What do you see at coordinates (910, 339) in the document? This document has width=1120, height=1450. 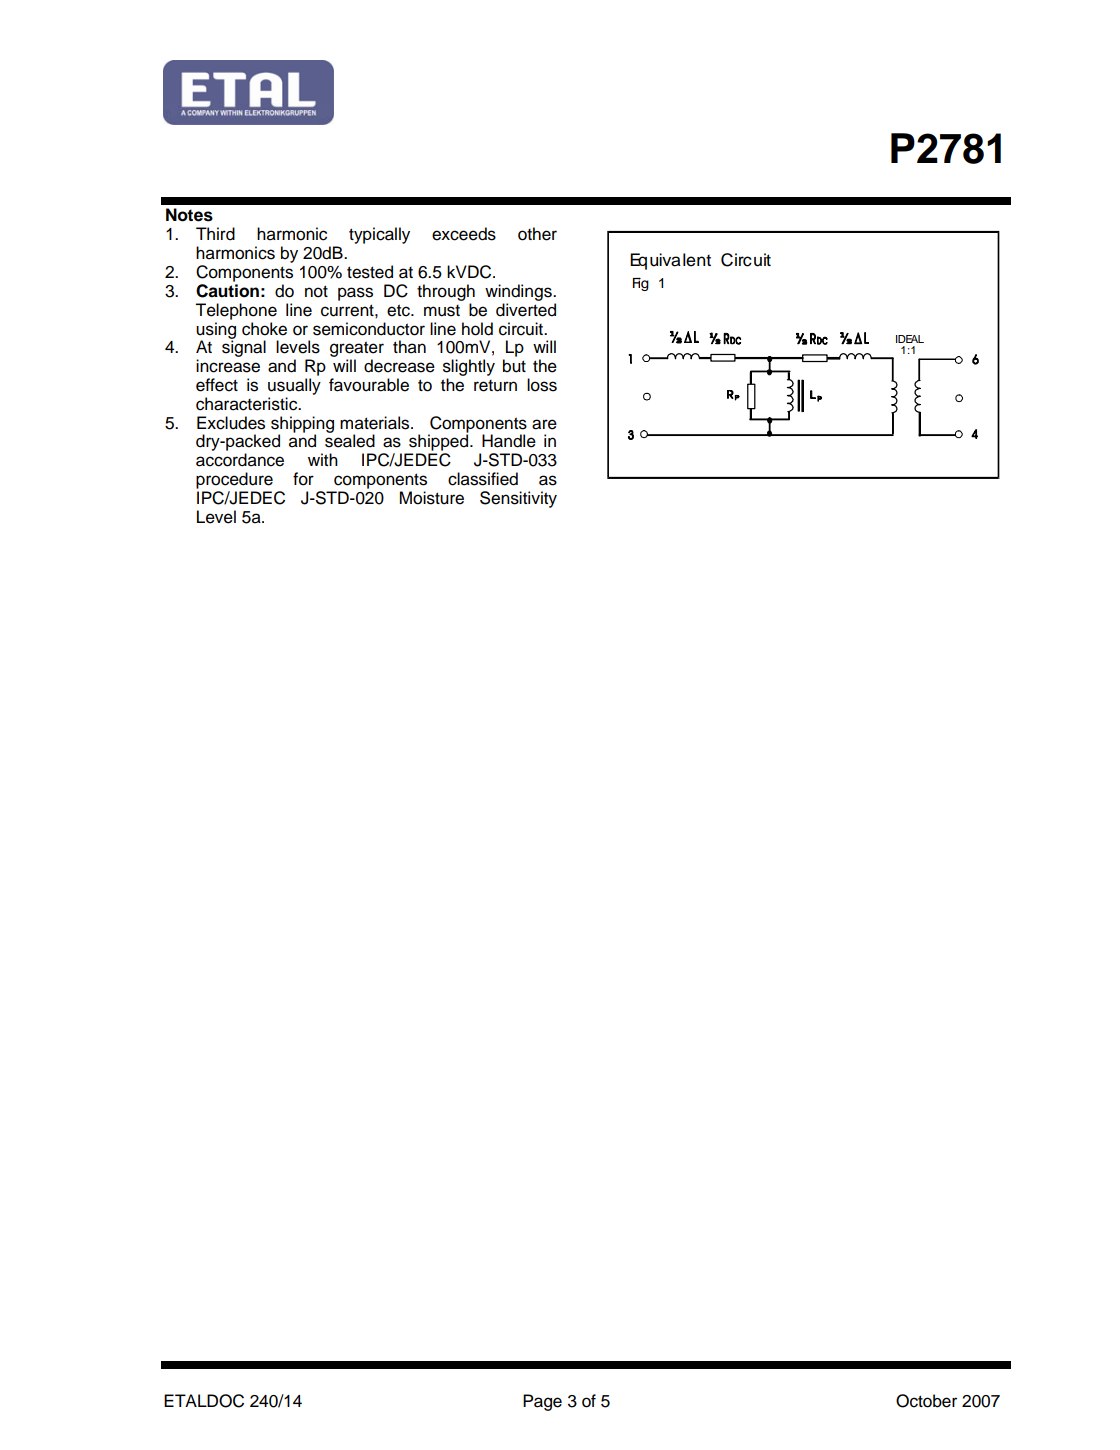 I see `IDEAL` at bounding box center [910, 339].
